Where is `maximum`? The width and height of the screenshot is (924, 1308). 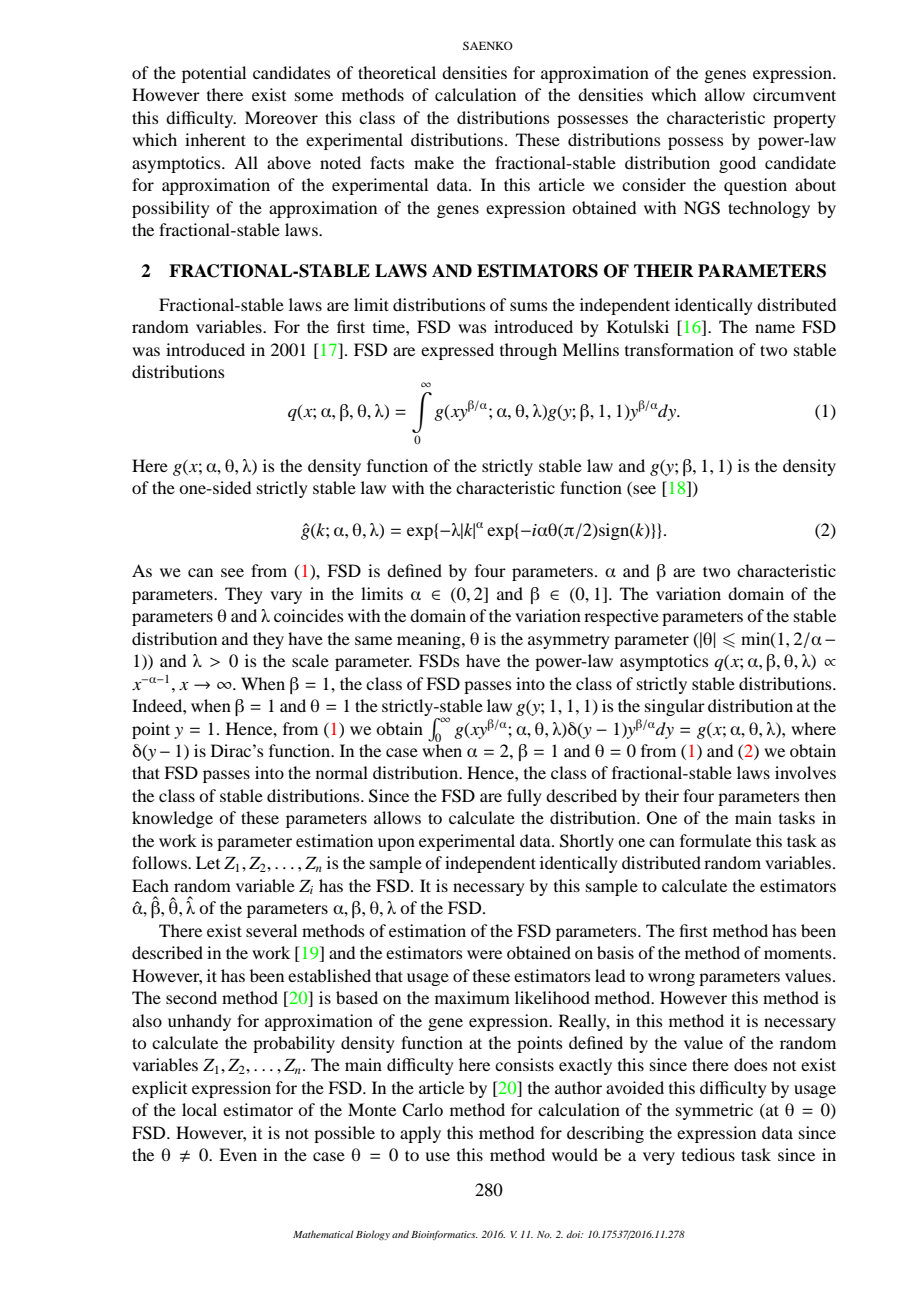 maximum is located at coordinates (472, 997).
